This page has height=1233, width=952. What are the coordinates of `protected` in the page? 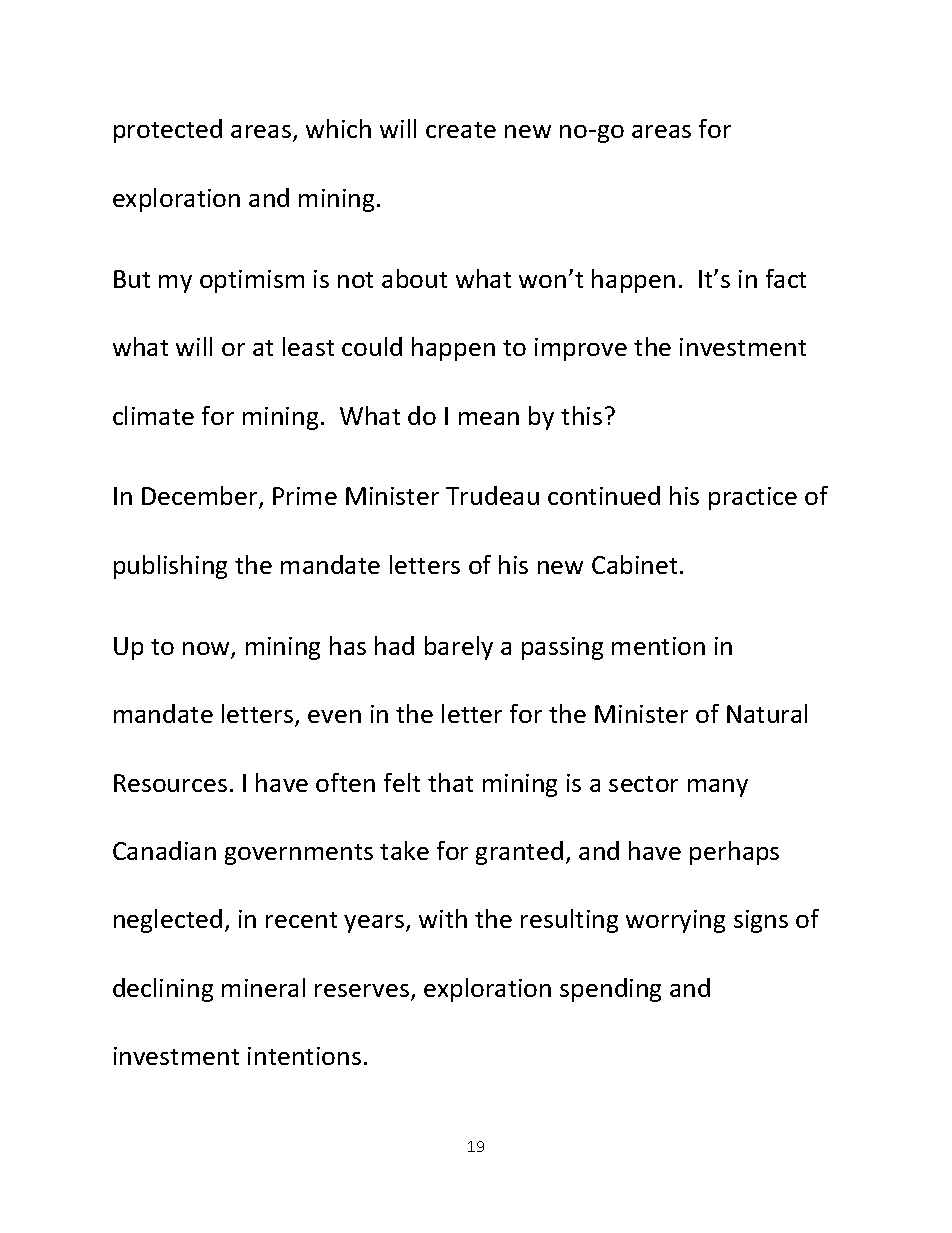 It's located at (168, 131).
